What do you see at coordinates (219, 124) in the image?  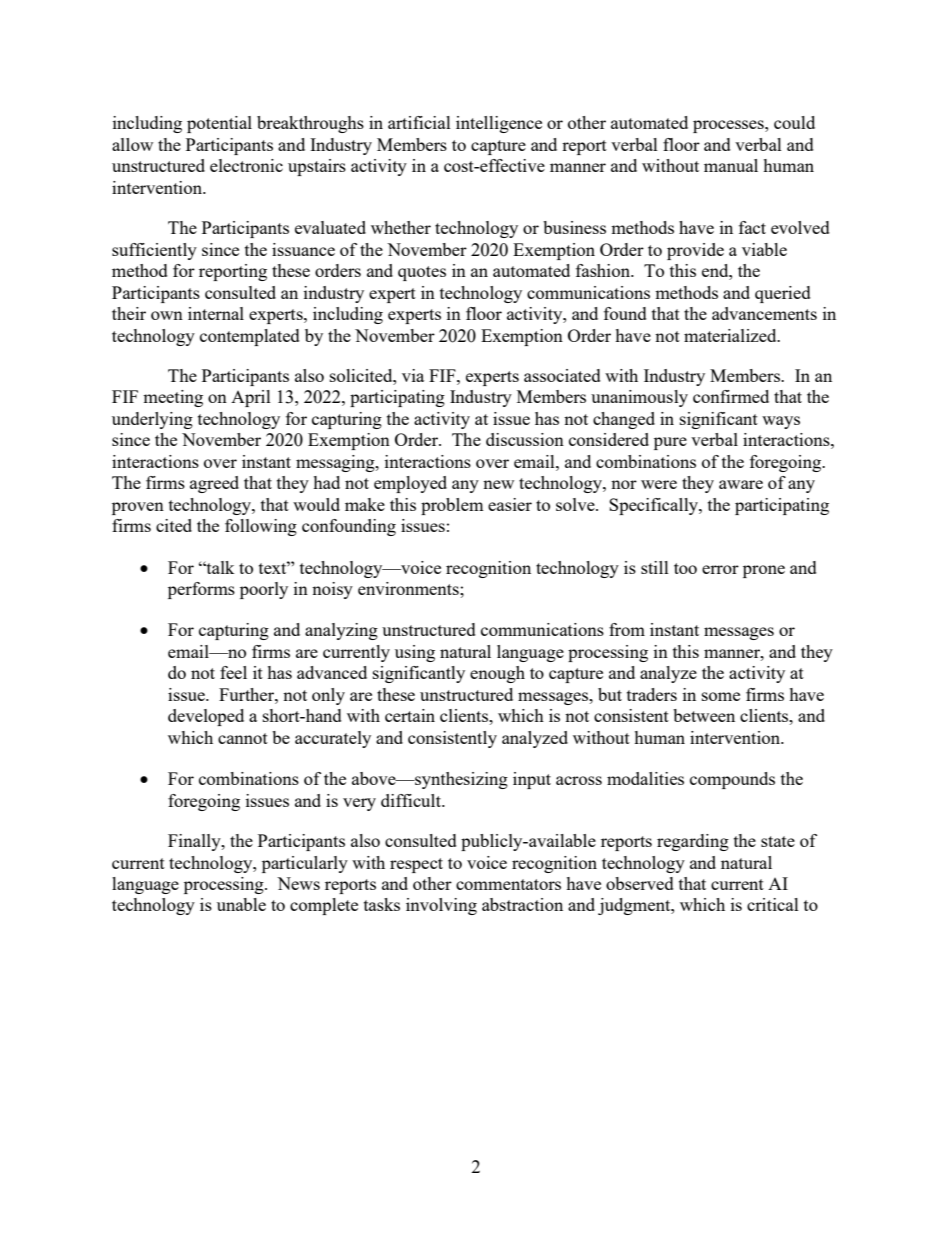 I see `potential` at bounding box center [219, 124].
